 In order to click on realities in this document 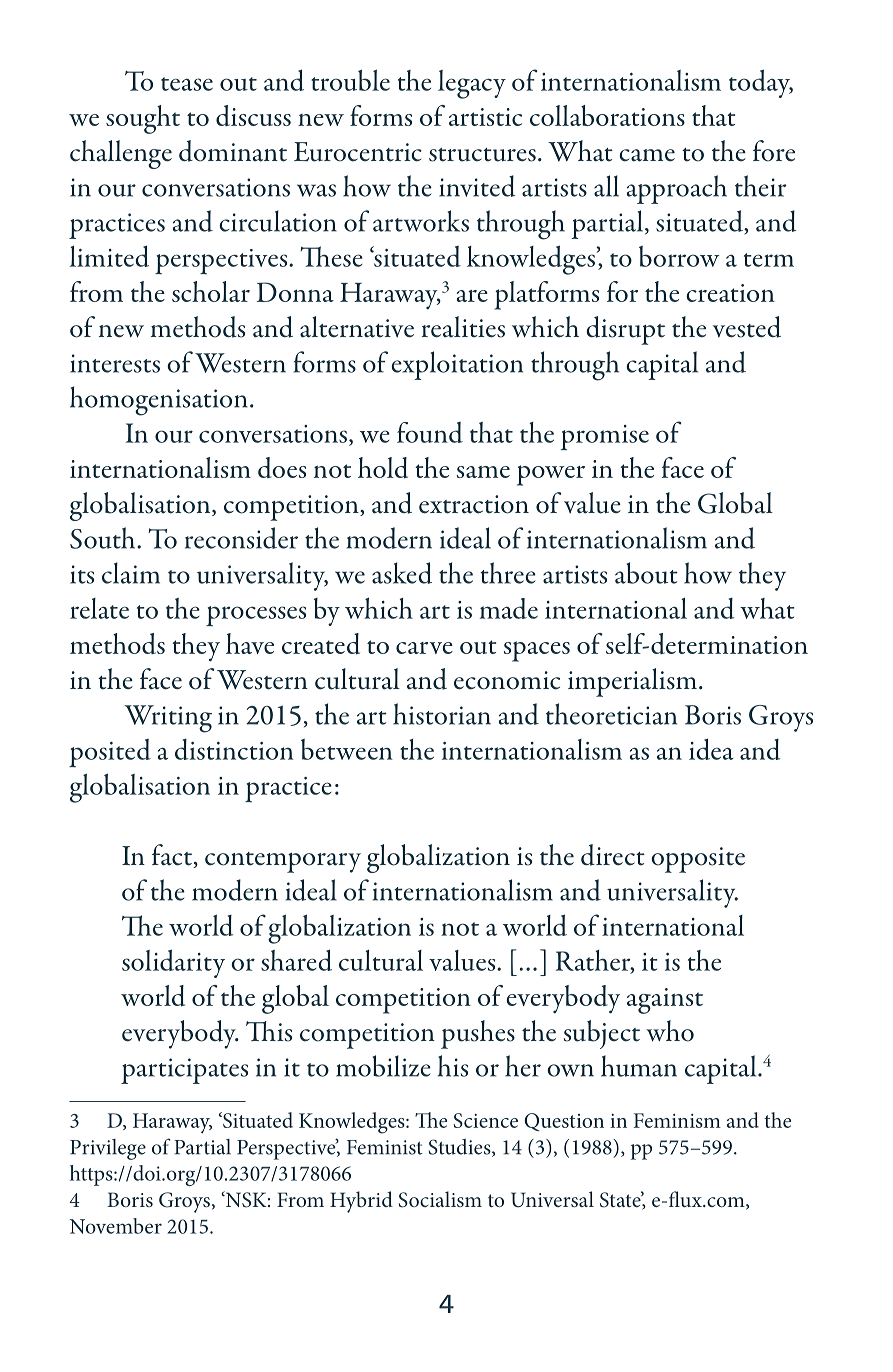, I will do `click(463, 327)`.
